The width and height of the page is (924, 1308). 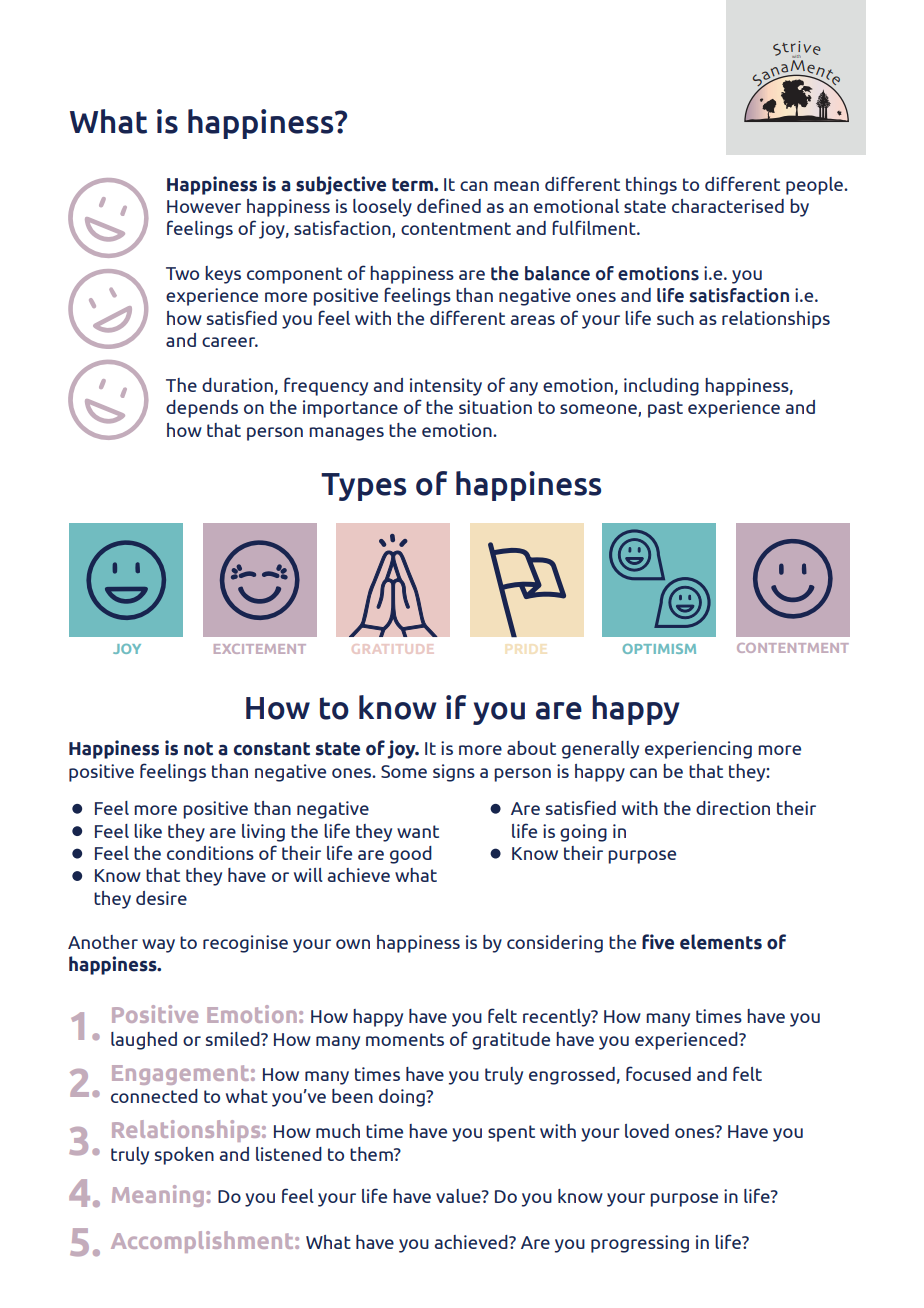 I want to click on experiencing, so click(x=698, y=750).
